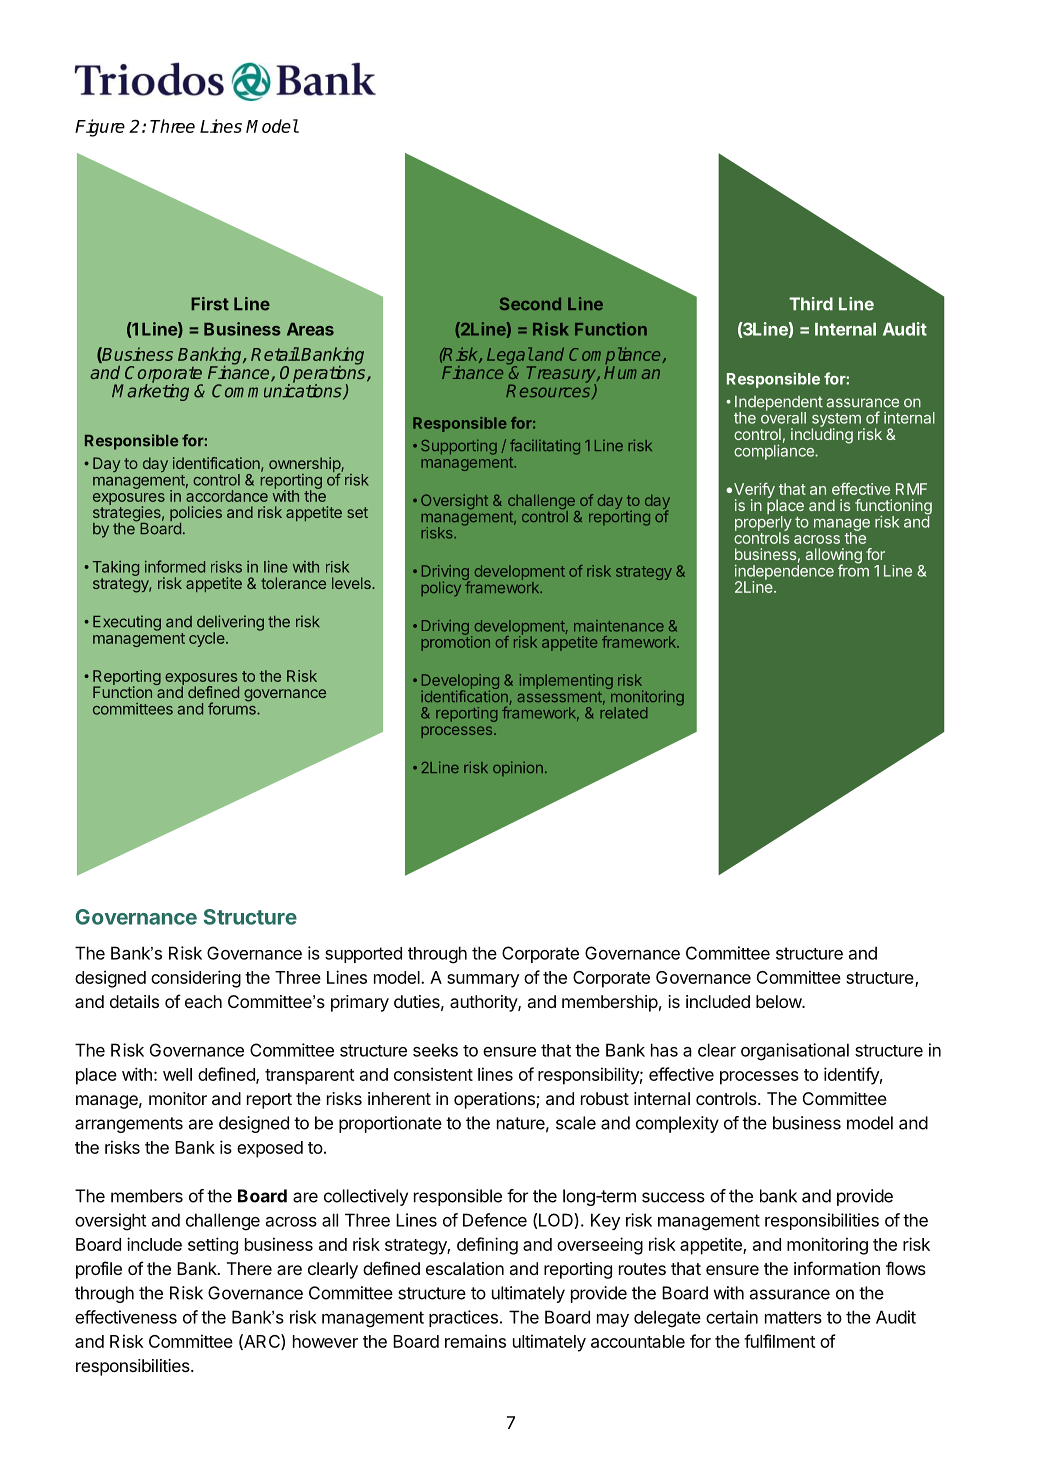  Describe the element at coordinates (441, 588) in the screenshot. I see `policy` at that location.
